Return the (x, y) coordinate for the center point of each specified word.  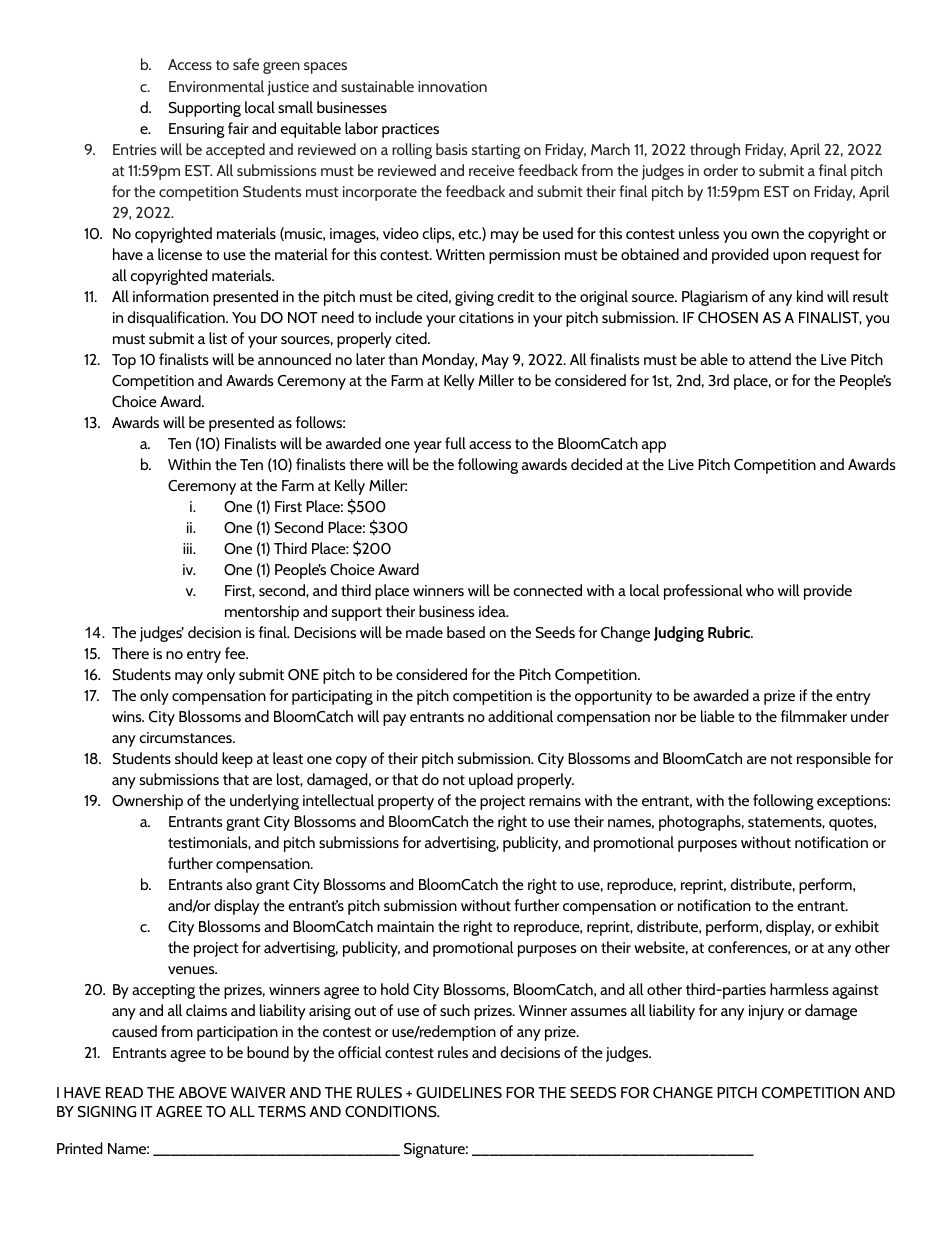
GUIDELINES (459, 1093)
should (196, 758)
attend (770, 359)
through (715, 151)
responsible (834, 760)
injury (766, 1012)
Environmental (216, 86)
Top (124, 361)
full (455, 443)
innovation (452, 86)
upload (491, 781)
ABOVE (202, 1093)
